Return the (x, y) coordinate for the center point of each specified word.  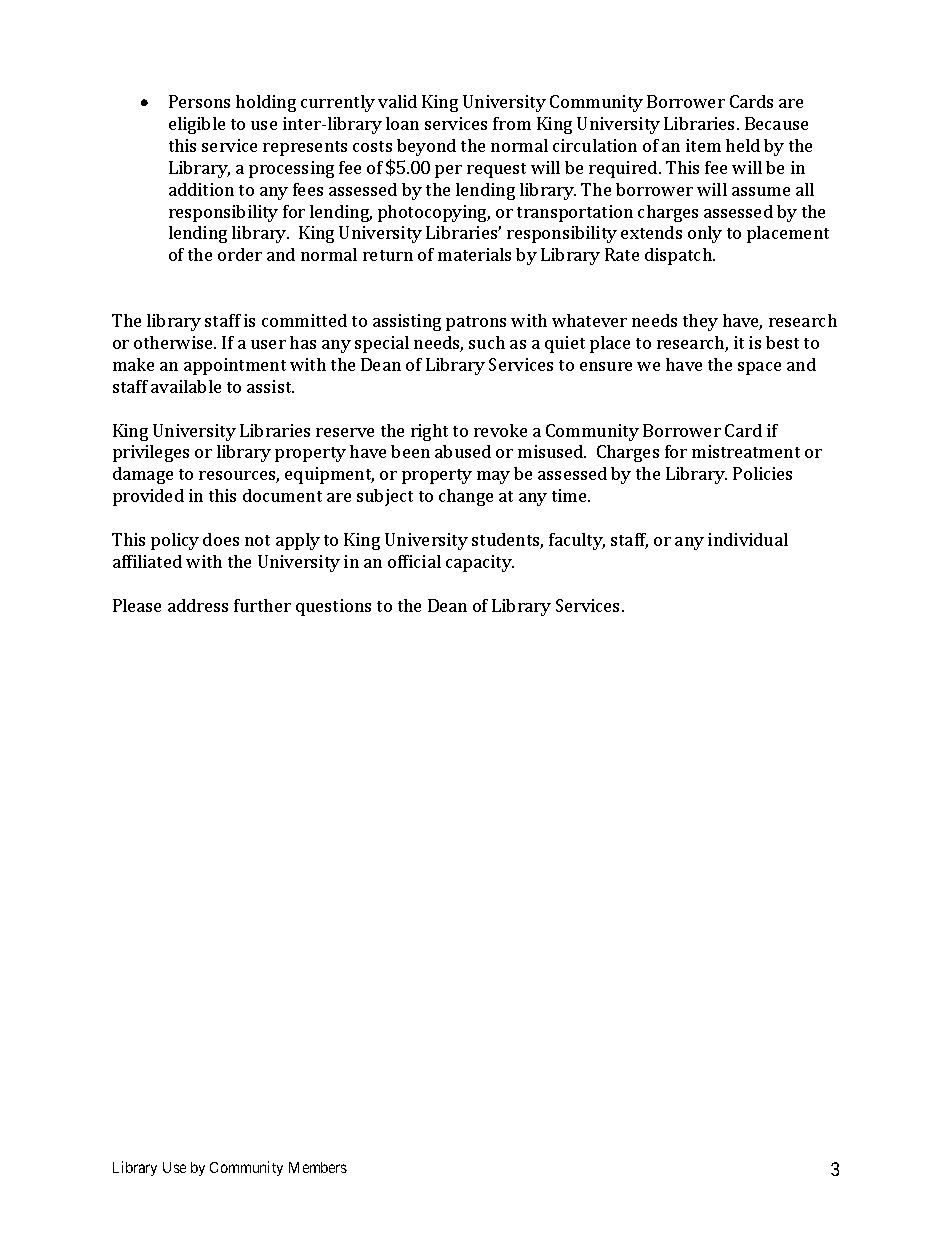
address (198, 605)
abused (463, 451)
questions (333, 607)
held (743, 145)
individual (748, 539)
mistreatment (746, 451)
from (512, 123)
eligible (197, 125)
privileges (151, 453)
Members (318, 1167)
